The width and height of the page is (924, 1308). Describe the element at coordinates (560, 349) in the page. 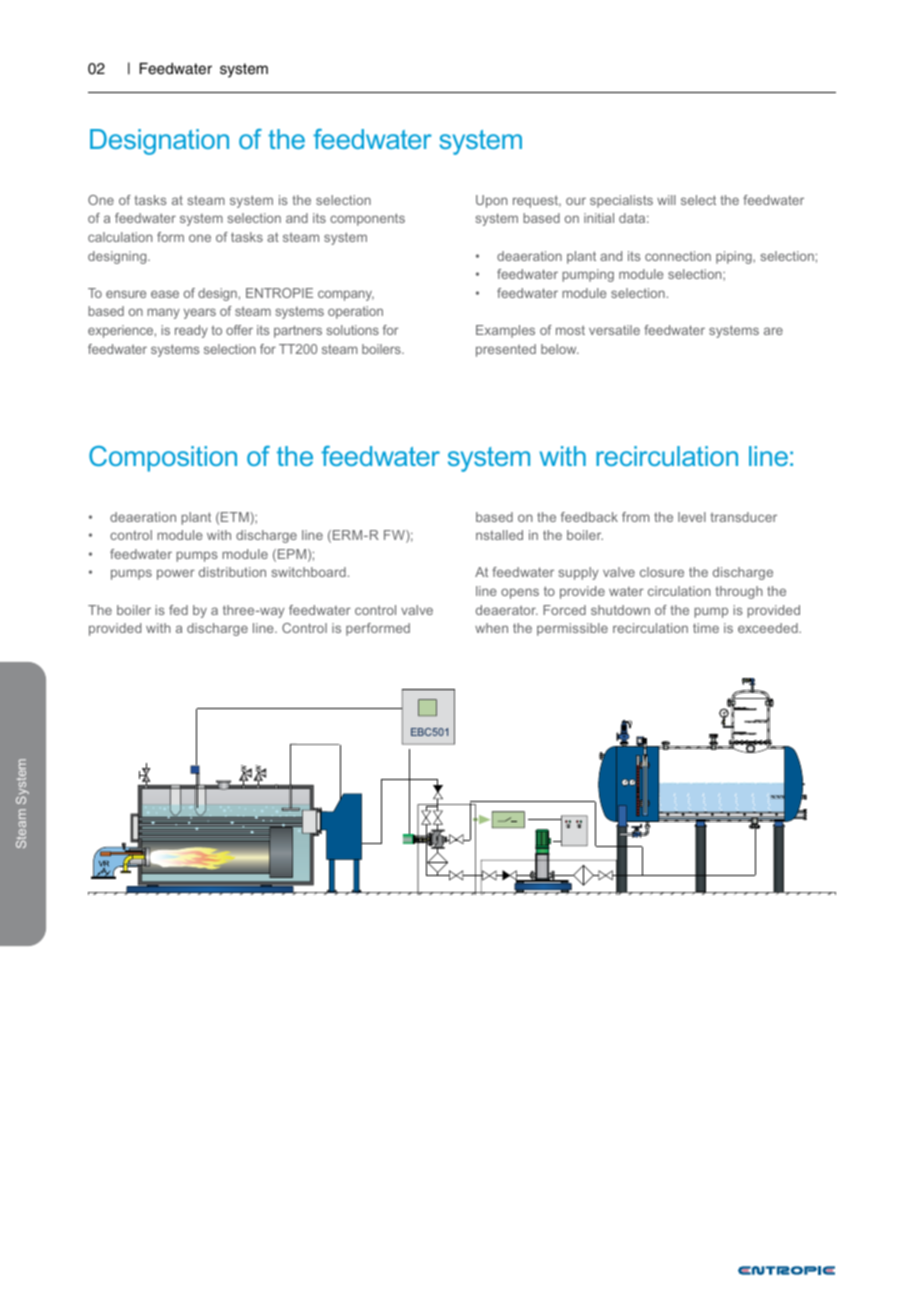

I see `below` at that location.
